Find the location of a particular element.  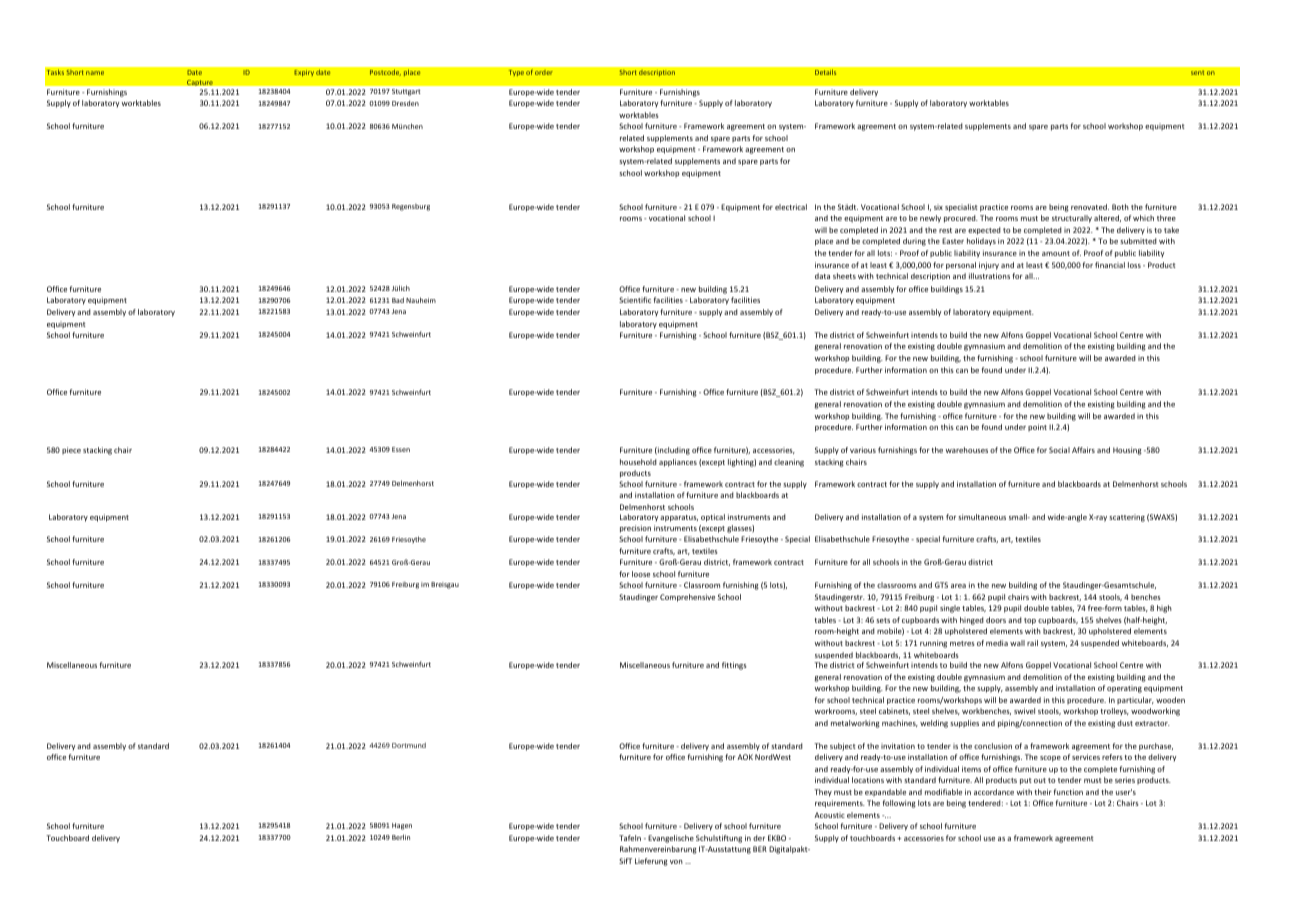

piece is located at coordinates (71, 450).
